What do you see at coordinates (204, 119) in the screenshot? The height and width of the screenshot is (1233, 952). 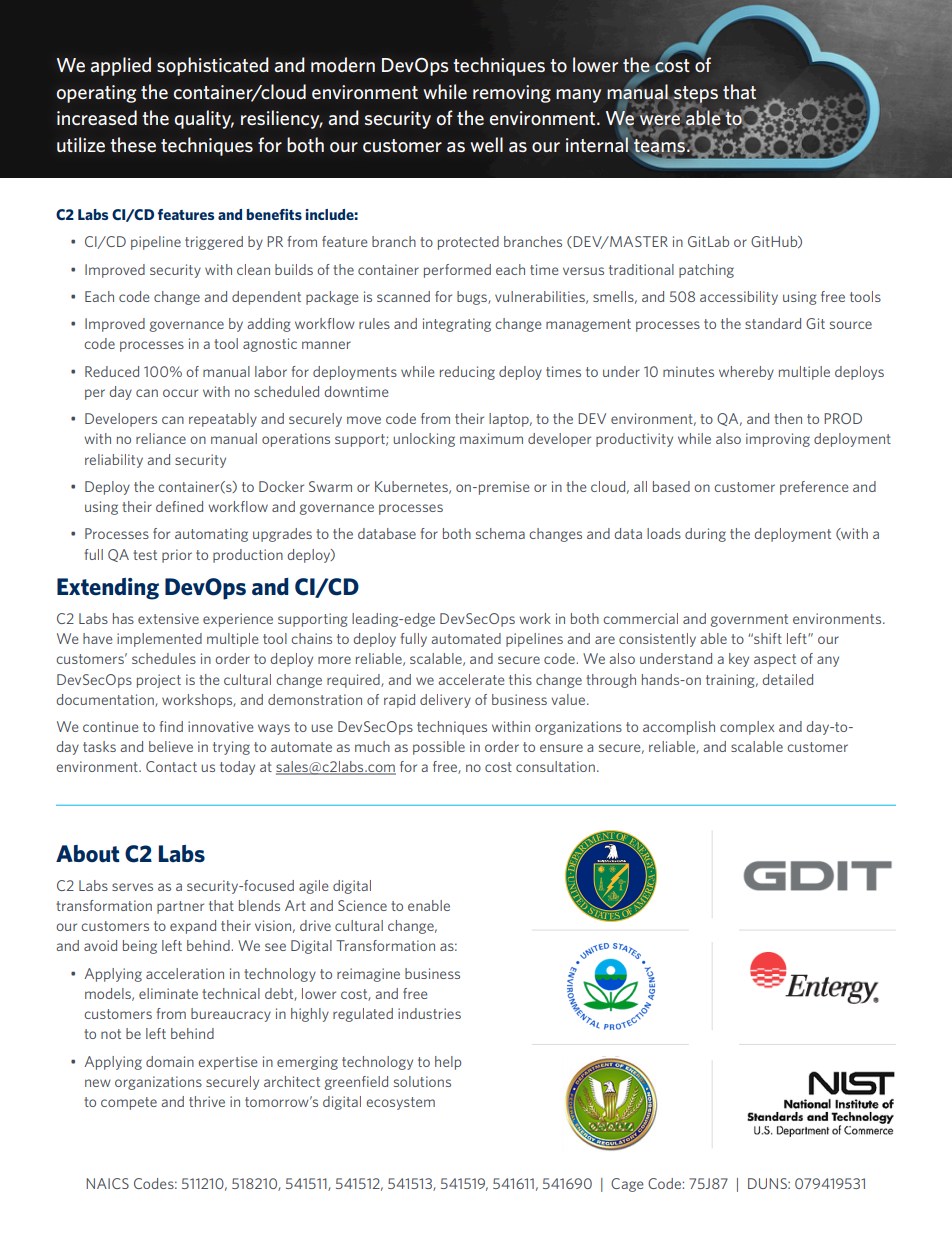 I see `quality` at bounding box center [204, 119].
